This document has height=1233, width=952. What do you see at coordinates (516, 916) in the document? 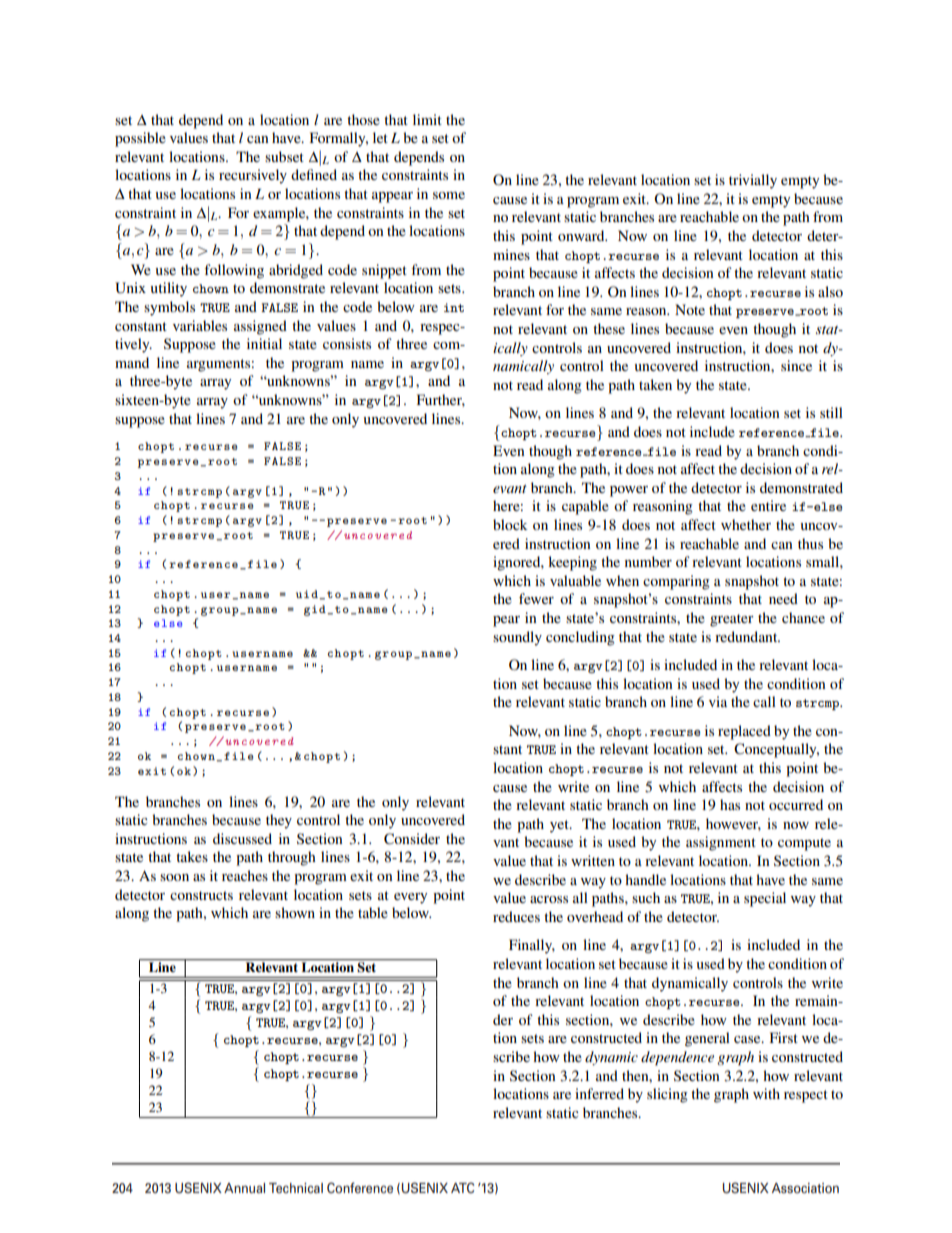
I see `reduces` at bounding box center [516, 916].
